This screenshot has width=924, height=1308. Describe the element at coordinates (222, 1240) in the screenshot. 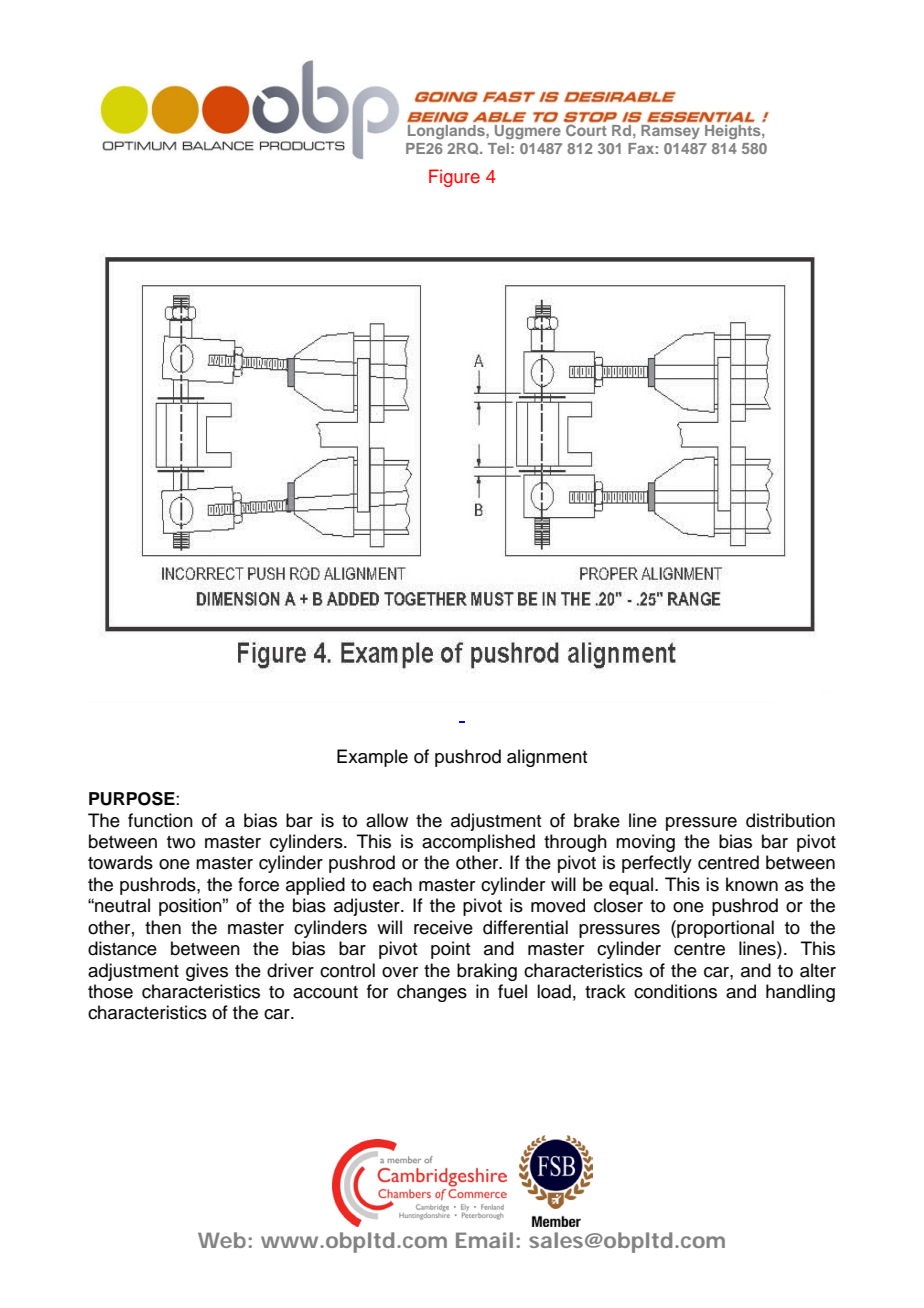

I see `Web` at that location.
